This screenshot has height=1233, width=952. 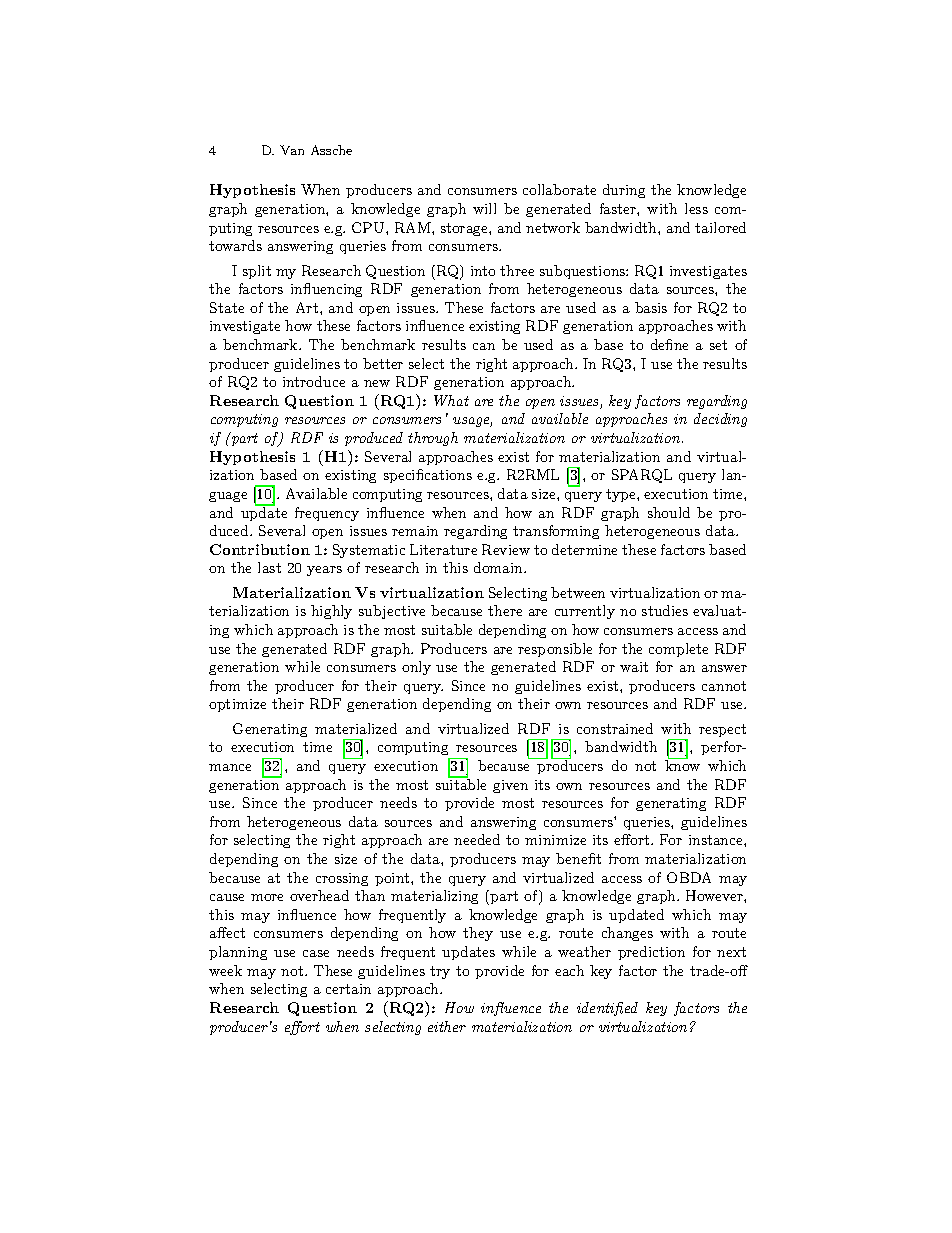 I want to click on define, so click(x=669, y=344).
